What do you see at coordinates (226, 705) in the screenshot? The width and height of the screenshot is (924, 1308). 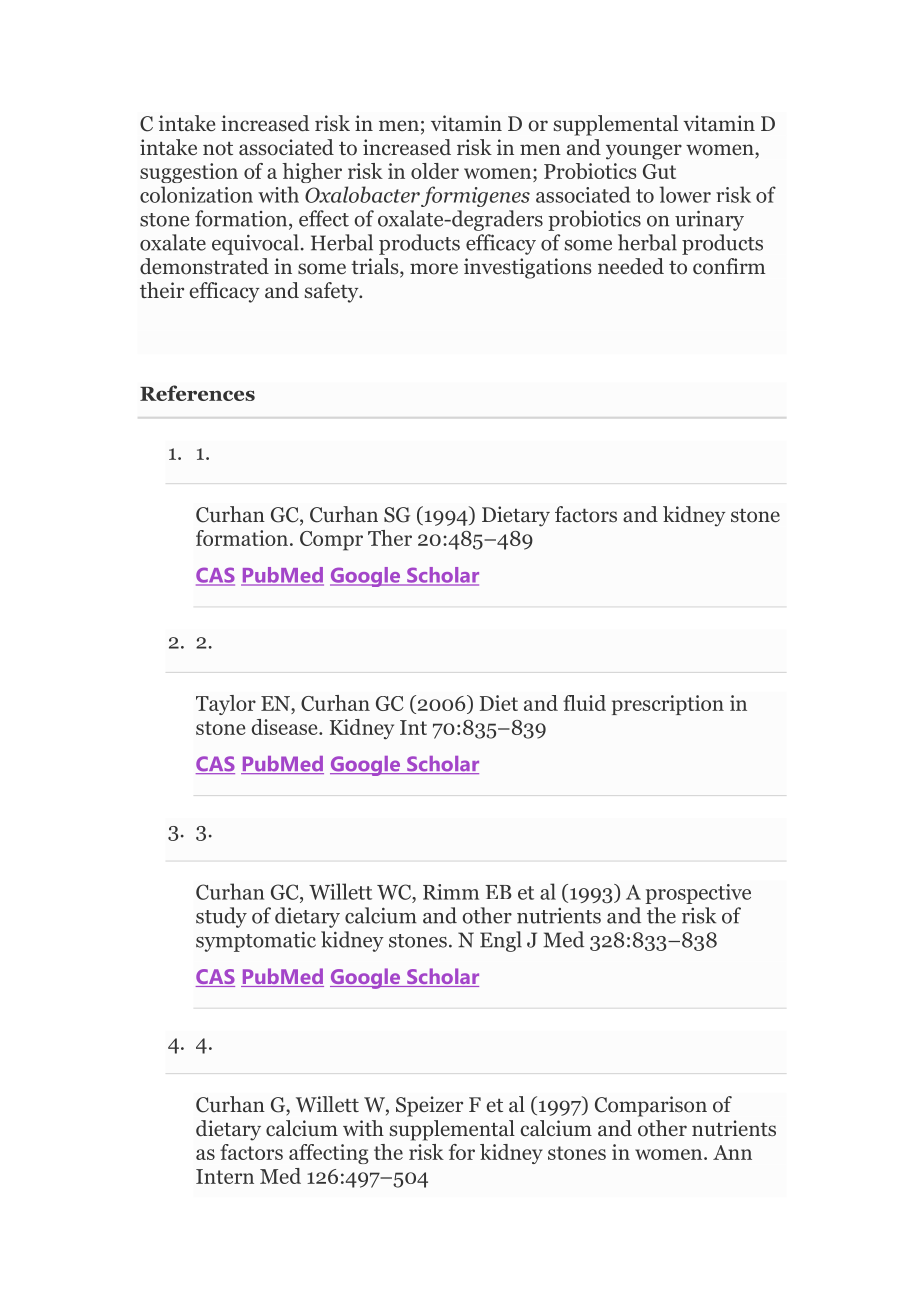 I see `Taylor` at bounding box center [226, 705].
